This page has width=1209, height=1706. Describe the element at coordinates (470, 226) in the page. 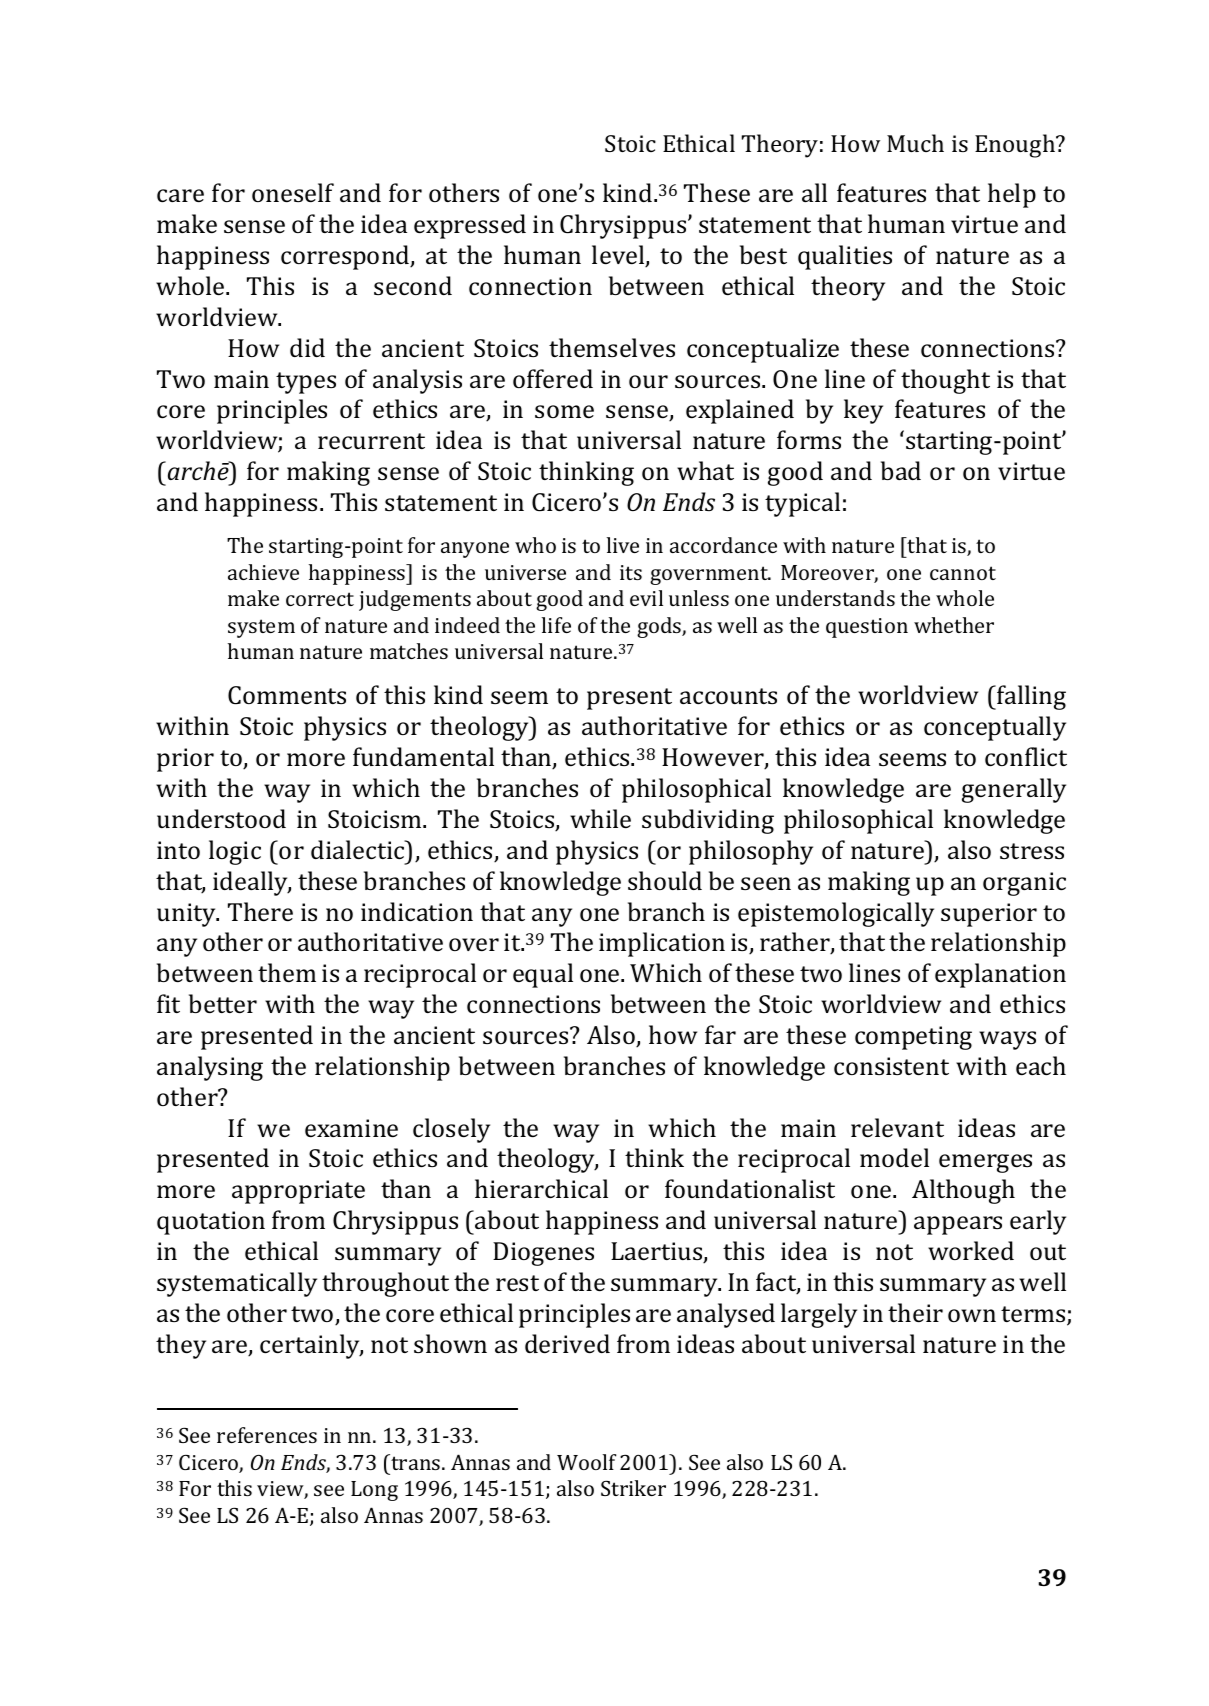

I see `expressed` at that location.
